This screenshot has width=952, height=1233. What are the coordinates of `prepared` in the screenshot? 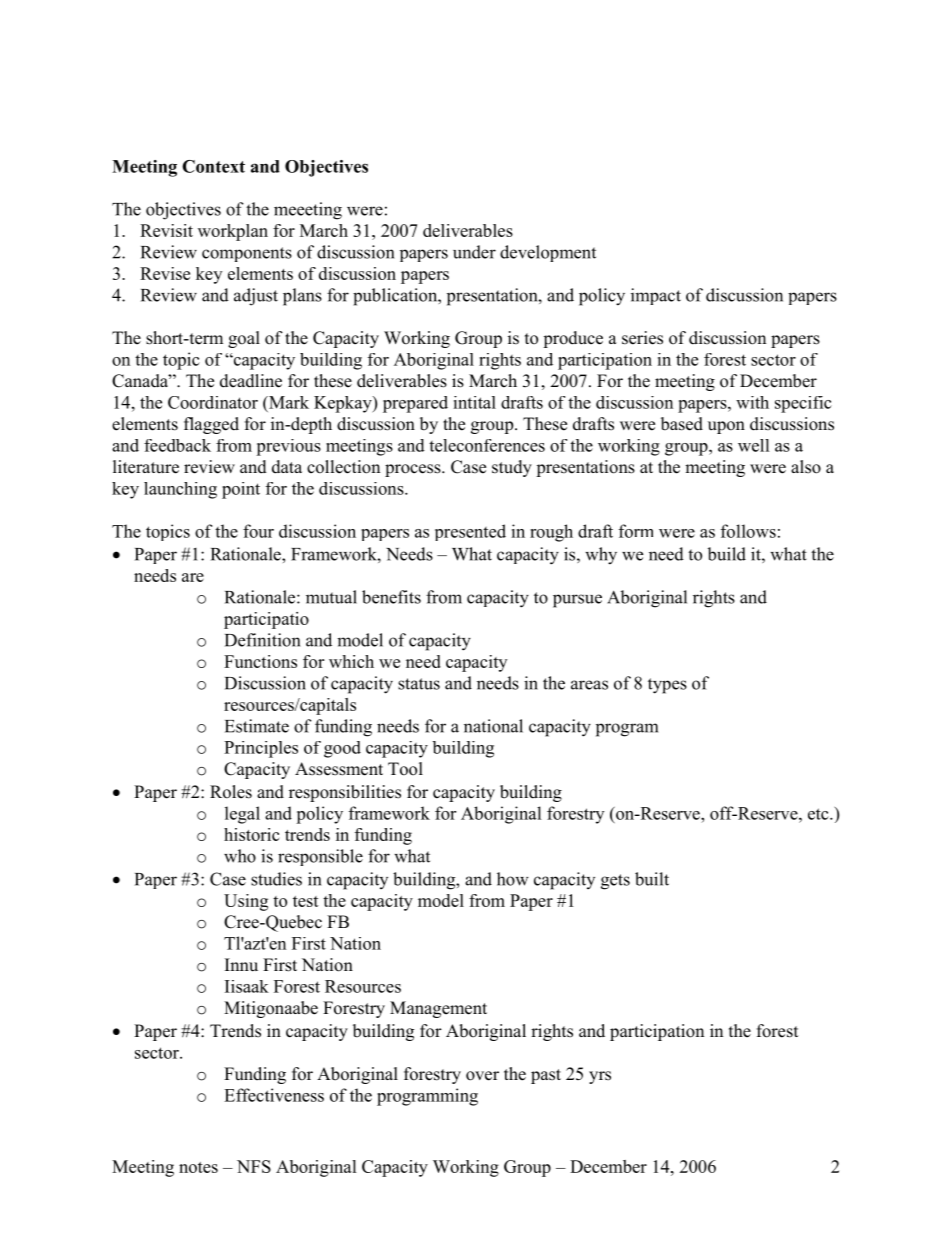 It's located at (415, 404).
